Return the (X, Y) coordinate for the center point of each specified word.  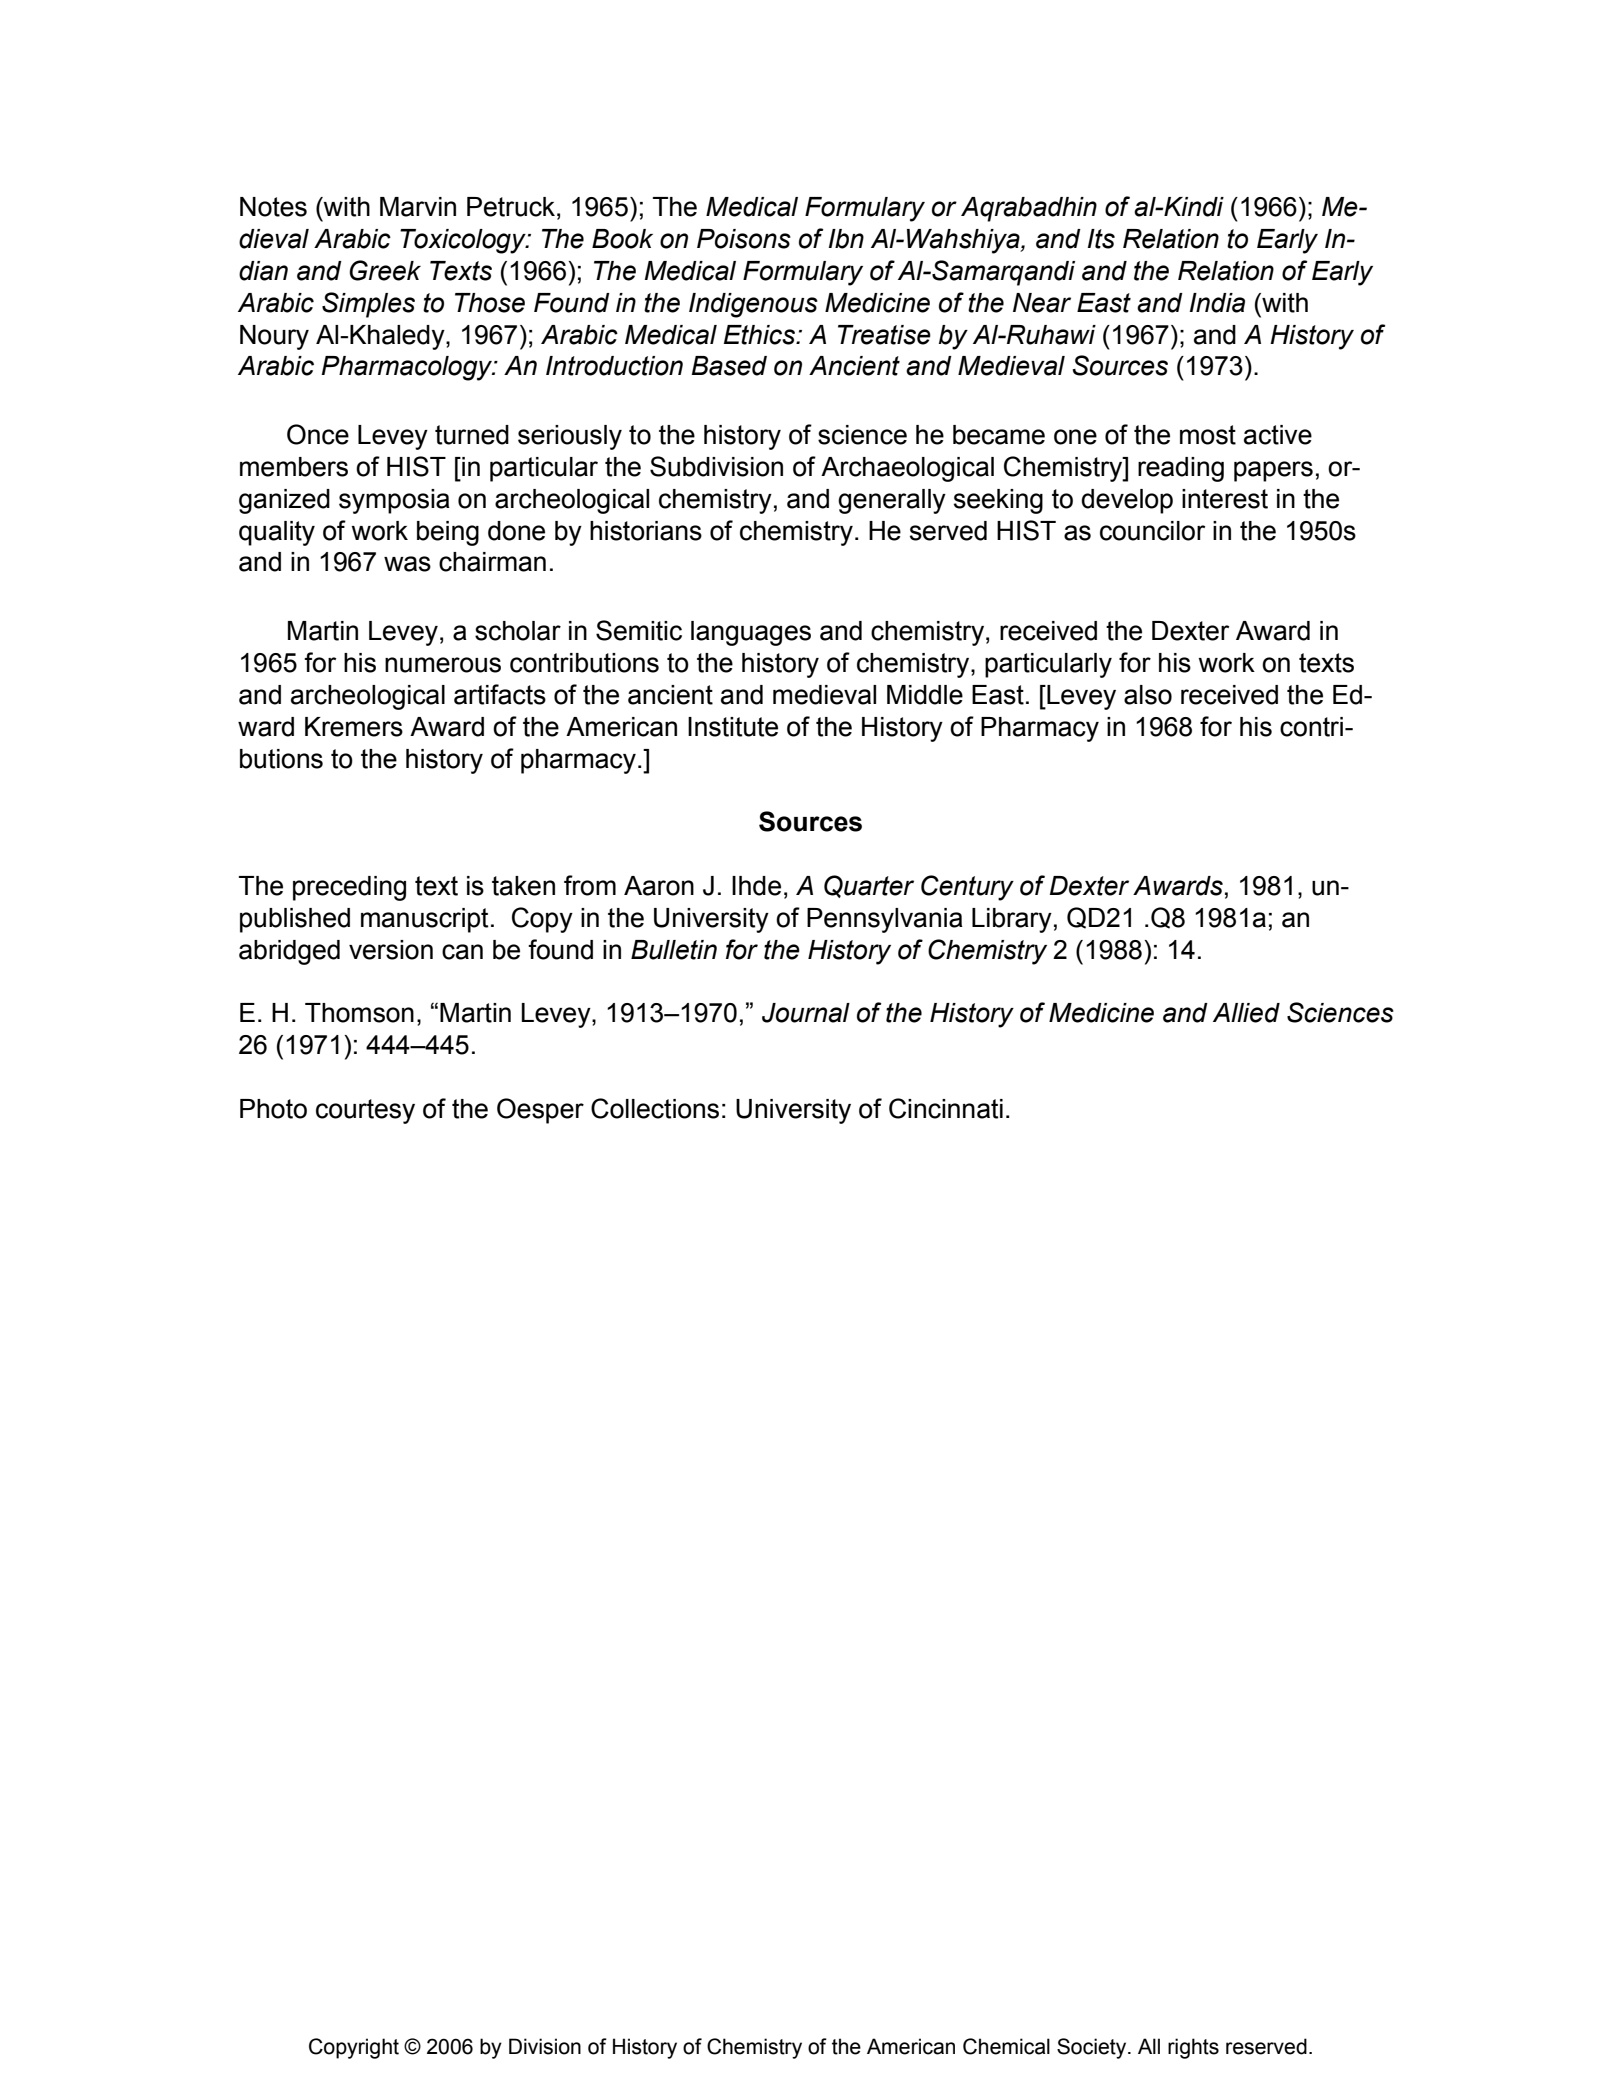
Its (1101, 239)
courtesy (365, 1111)
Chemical (1006, 2046)
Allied (1246, 1013)
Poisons (744, 239)
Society (1093, 2048)
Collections (655, 1108)
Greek (385, 270)
